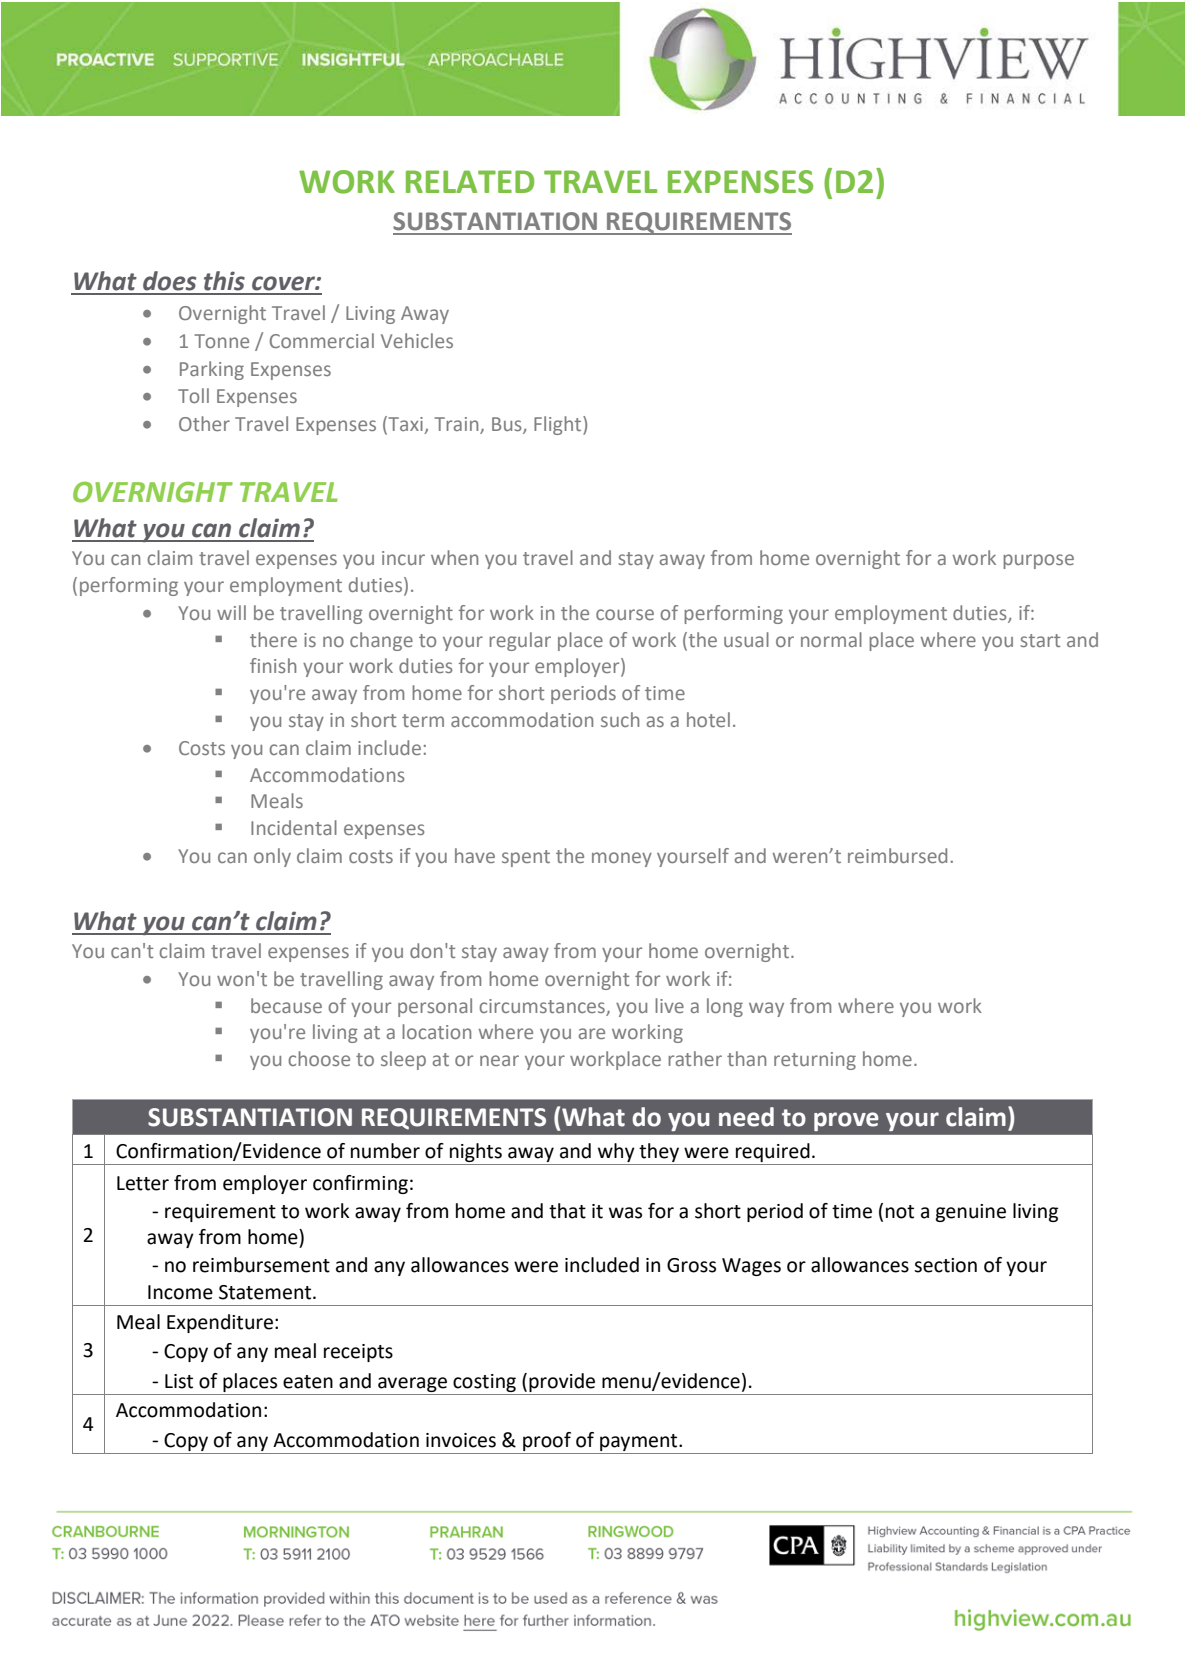  What do you see at coordinates (294, 827) in the screenshot?
I see `Incidental` at bounding box center [294, 827].
